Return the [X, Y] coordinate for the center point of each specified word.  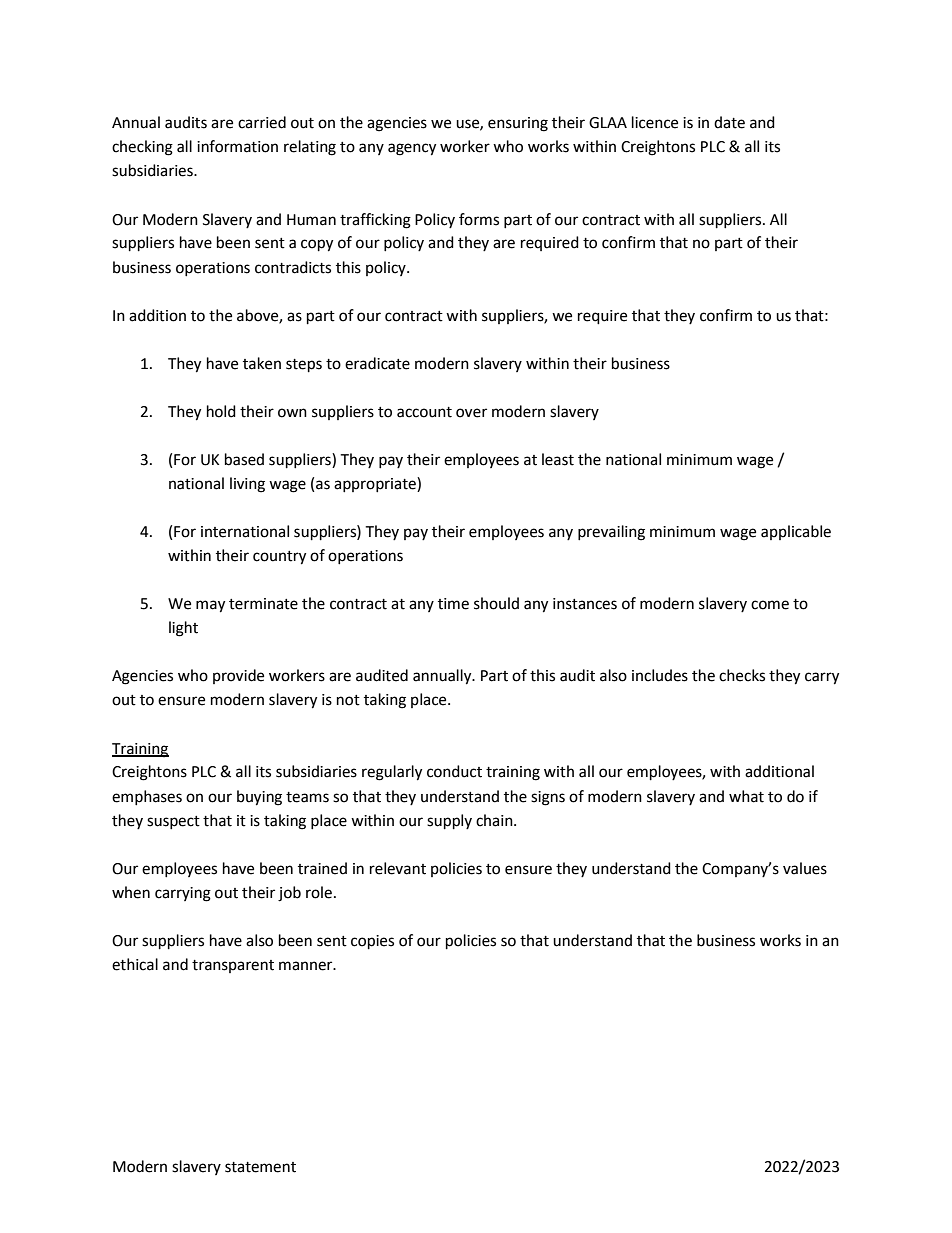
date [729, 122]
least [558, 459]
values [805, 868]
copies [372, 942]
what [746, 796]
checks [742, 675]
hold [221, 411]
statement [260, 1167]
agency [412, 149]
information [237, 146]
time [453, 604]
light [183, 629]
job [289, 894]
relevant [398, 868]
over [471, 413]
